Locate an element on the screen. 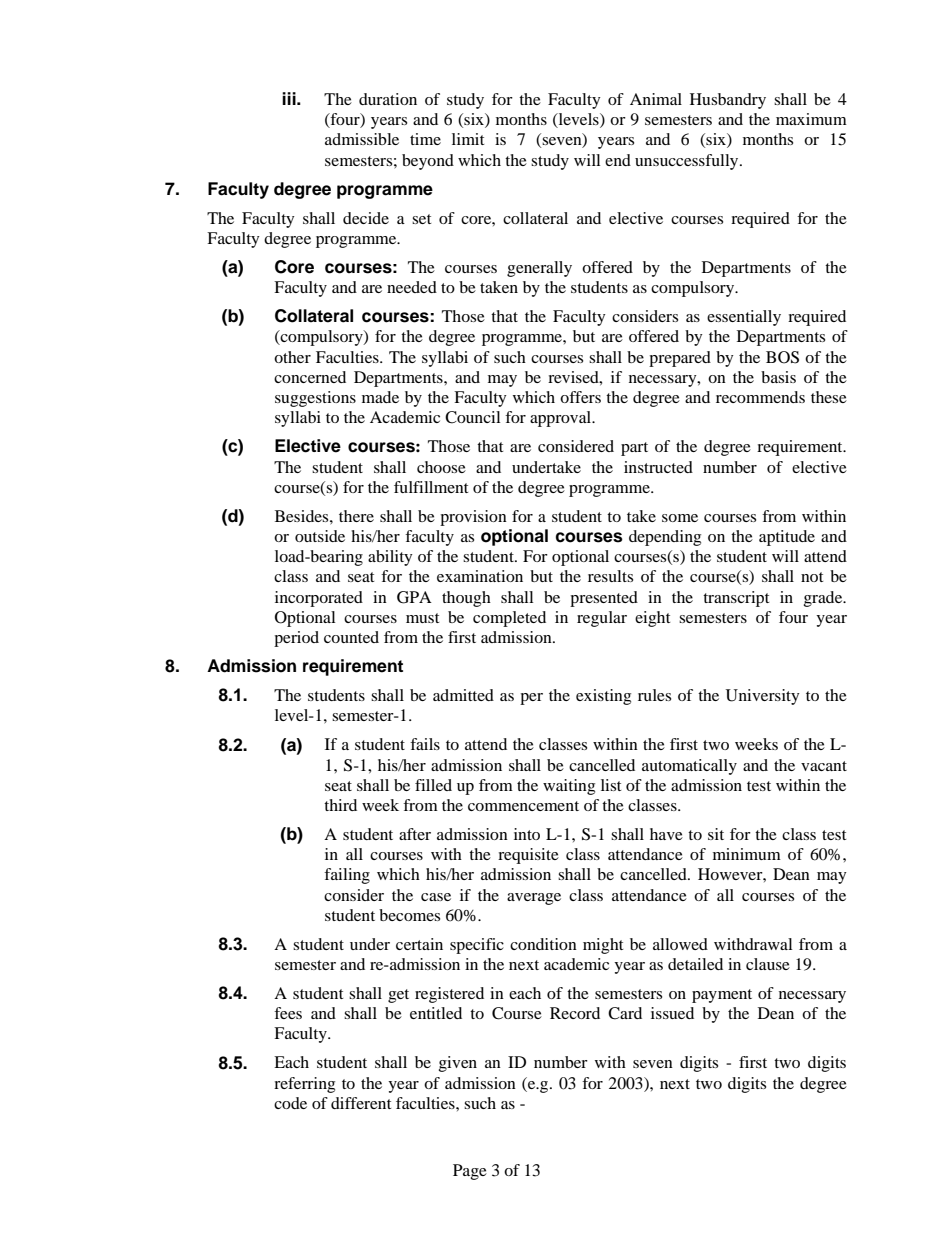 This screenshot has width=952, height=1233. Page is located at coordinates (470, 1172).
